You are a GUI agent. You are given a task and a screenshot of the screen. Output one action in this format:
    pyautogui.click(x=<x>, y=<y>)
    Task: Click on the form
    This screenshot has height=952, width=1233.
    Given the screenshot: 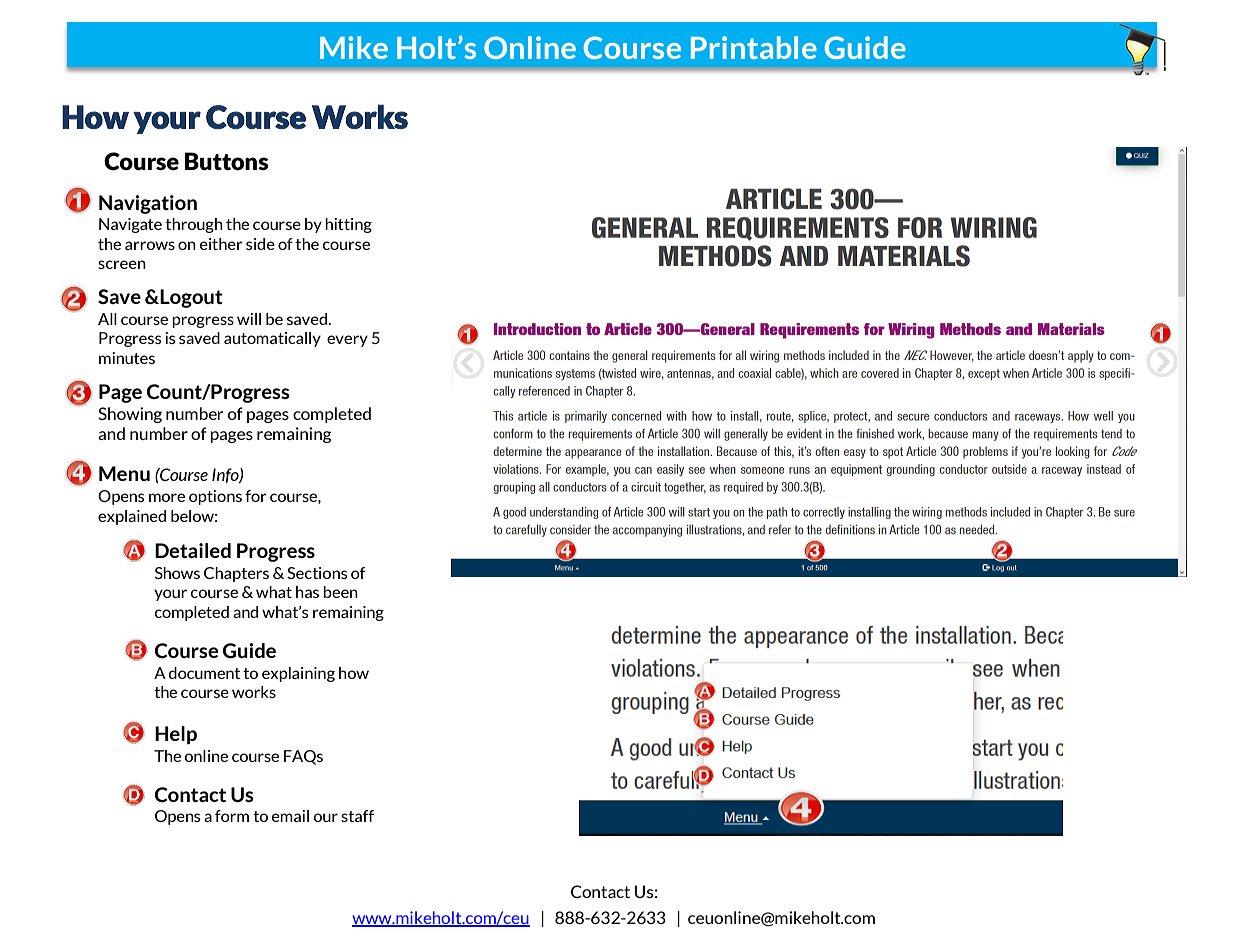 What is the action you would take?
    pyautogui.click(x=232, y=816)
